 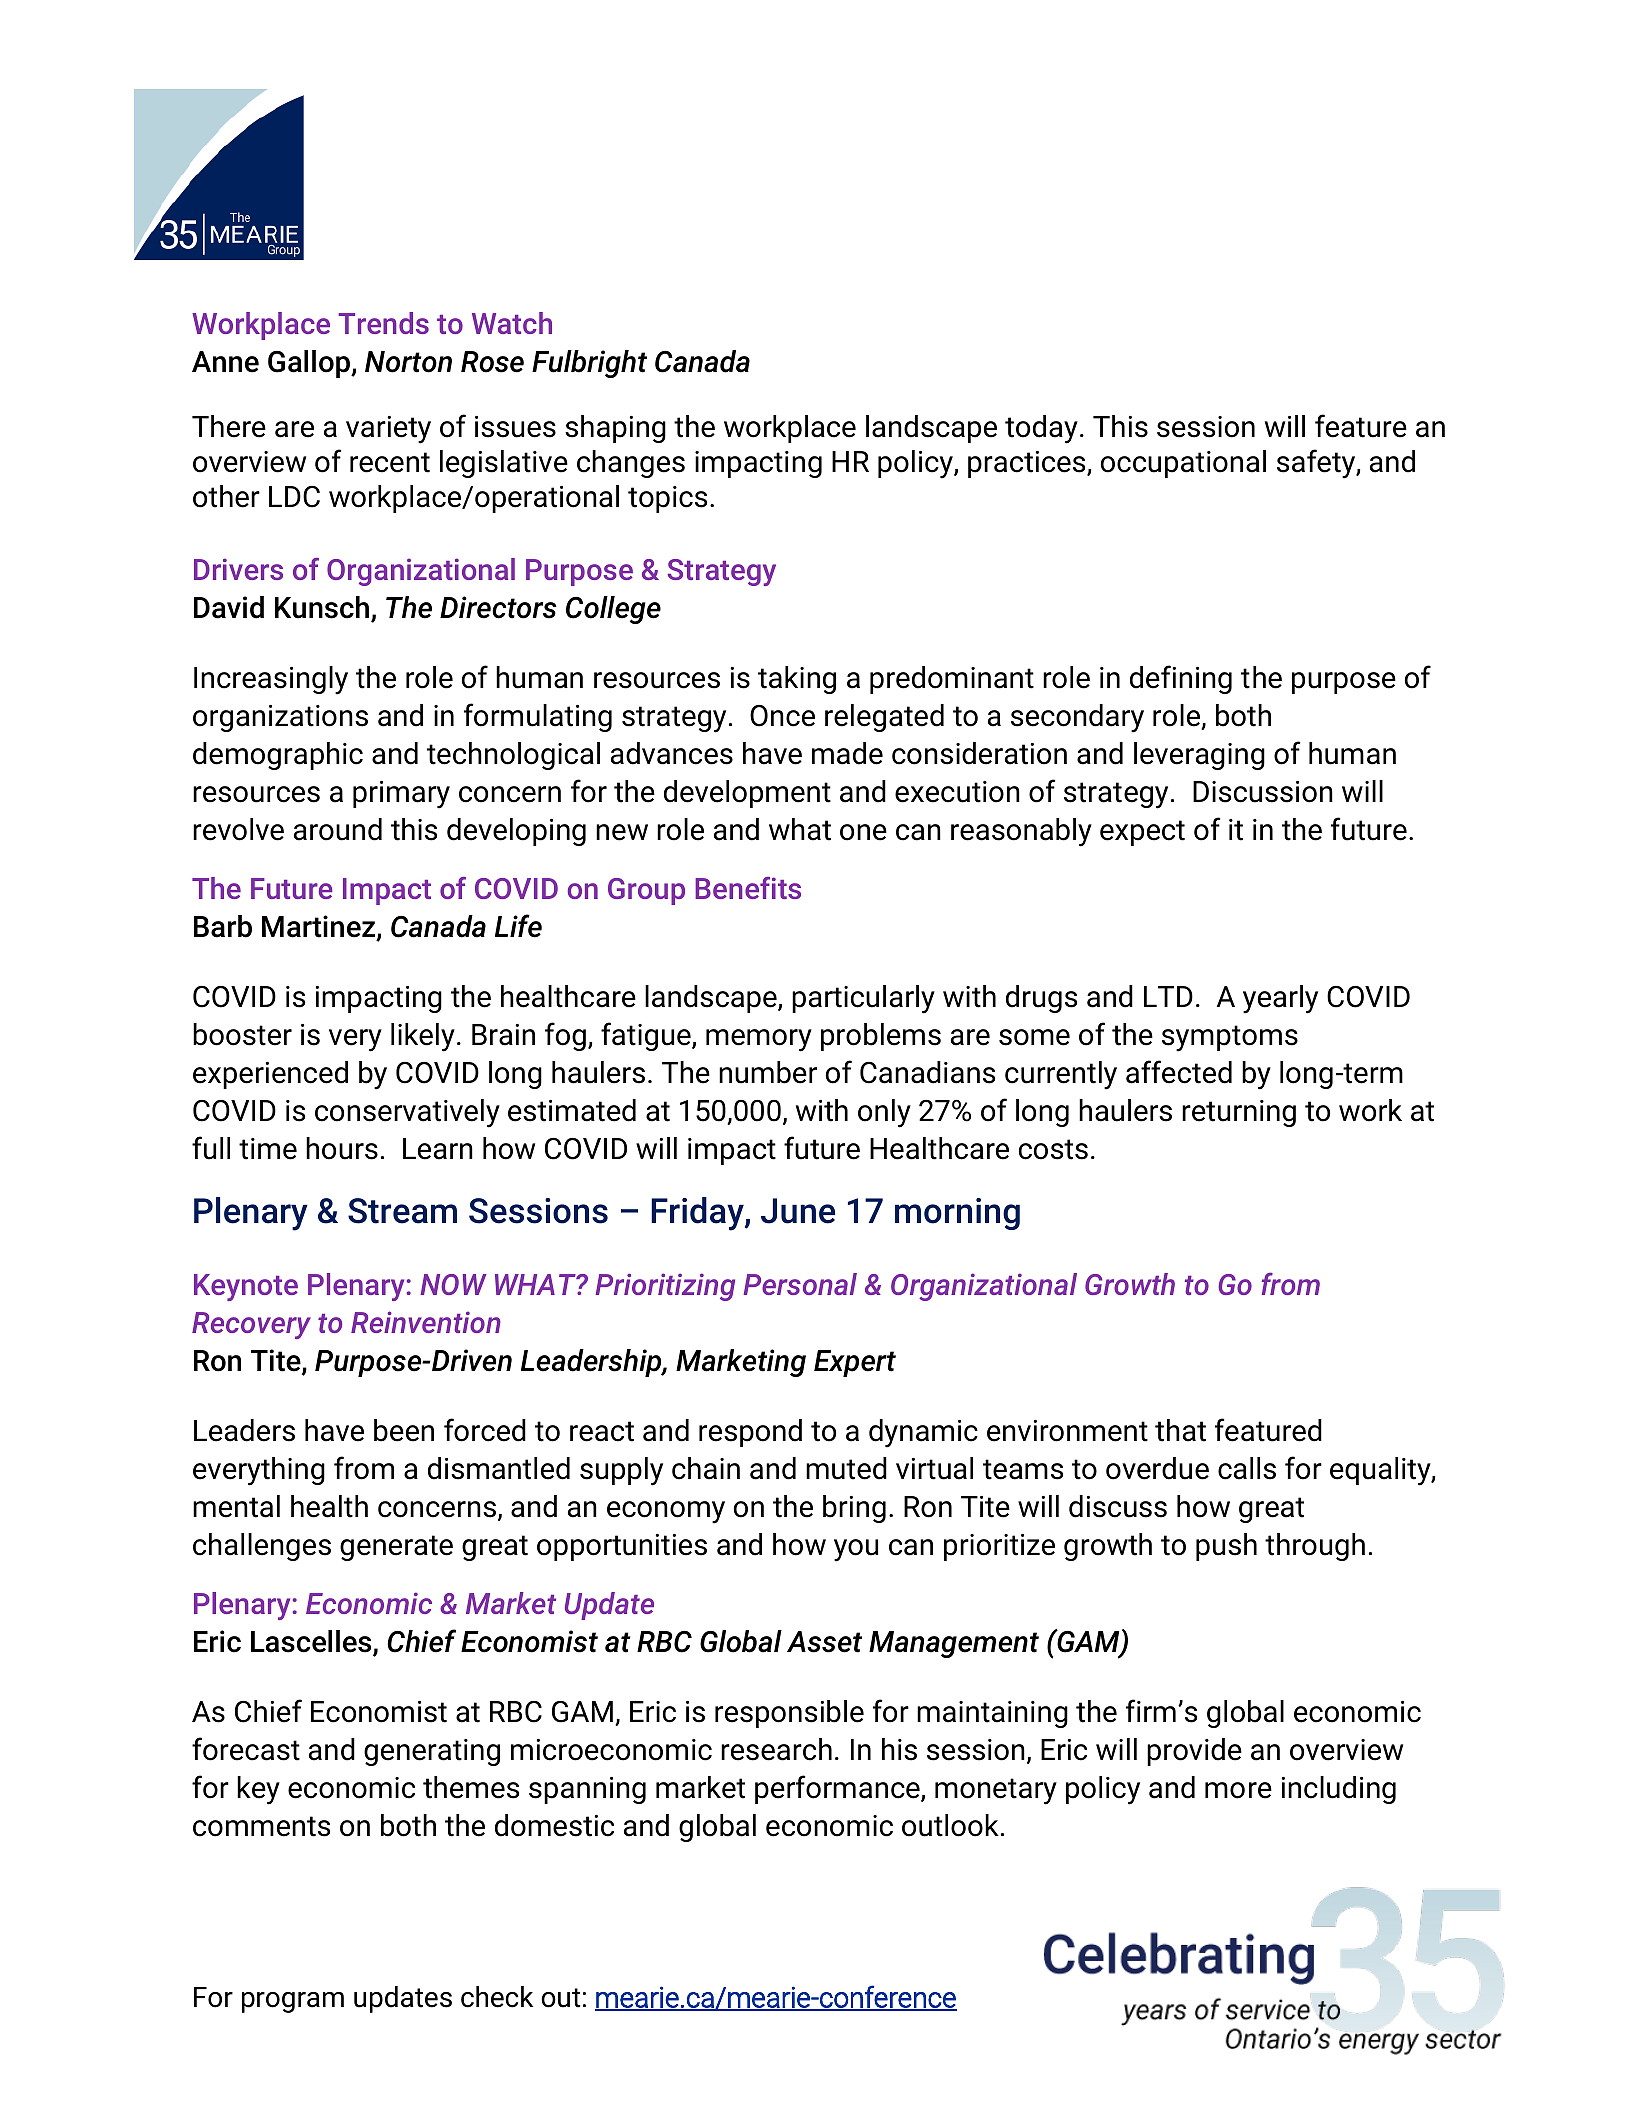 What do you see at coordinates (798, 1211) in the image?
I see `June` at bounding box center [798, 1211].
